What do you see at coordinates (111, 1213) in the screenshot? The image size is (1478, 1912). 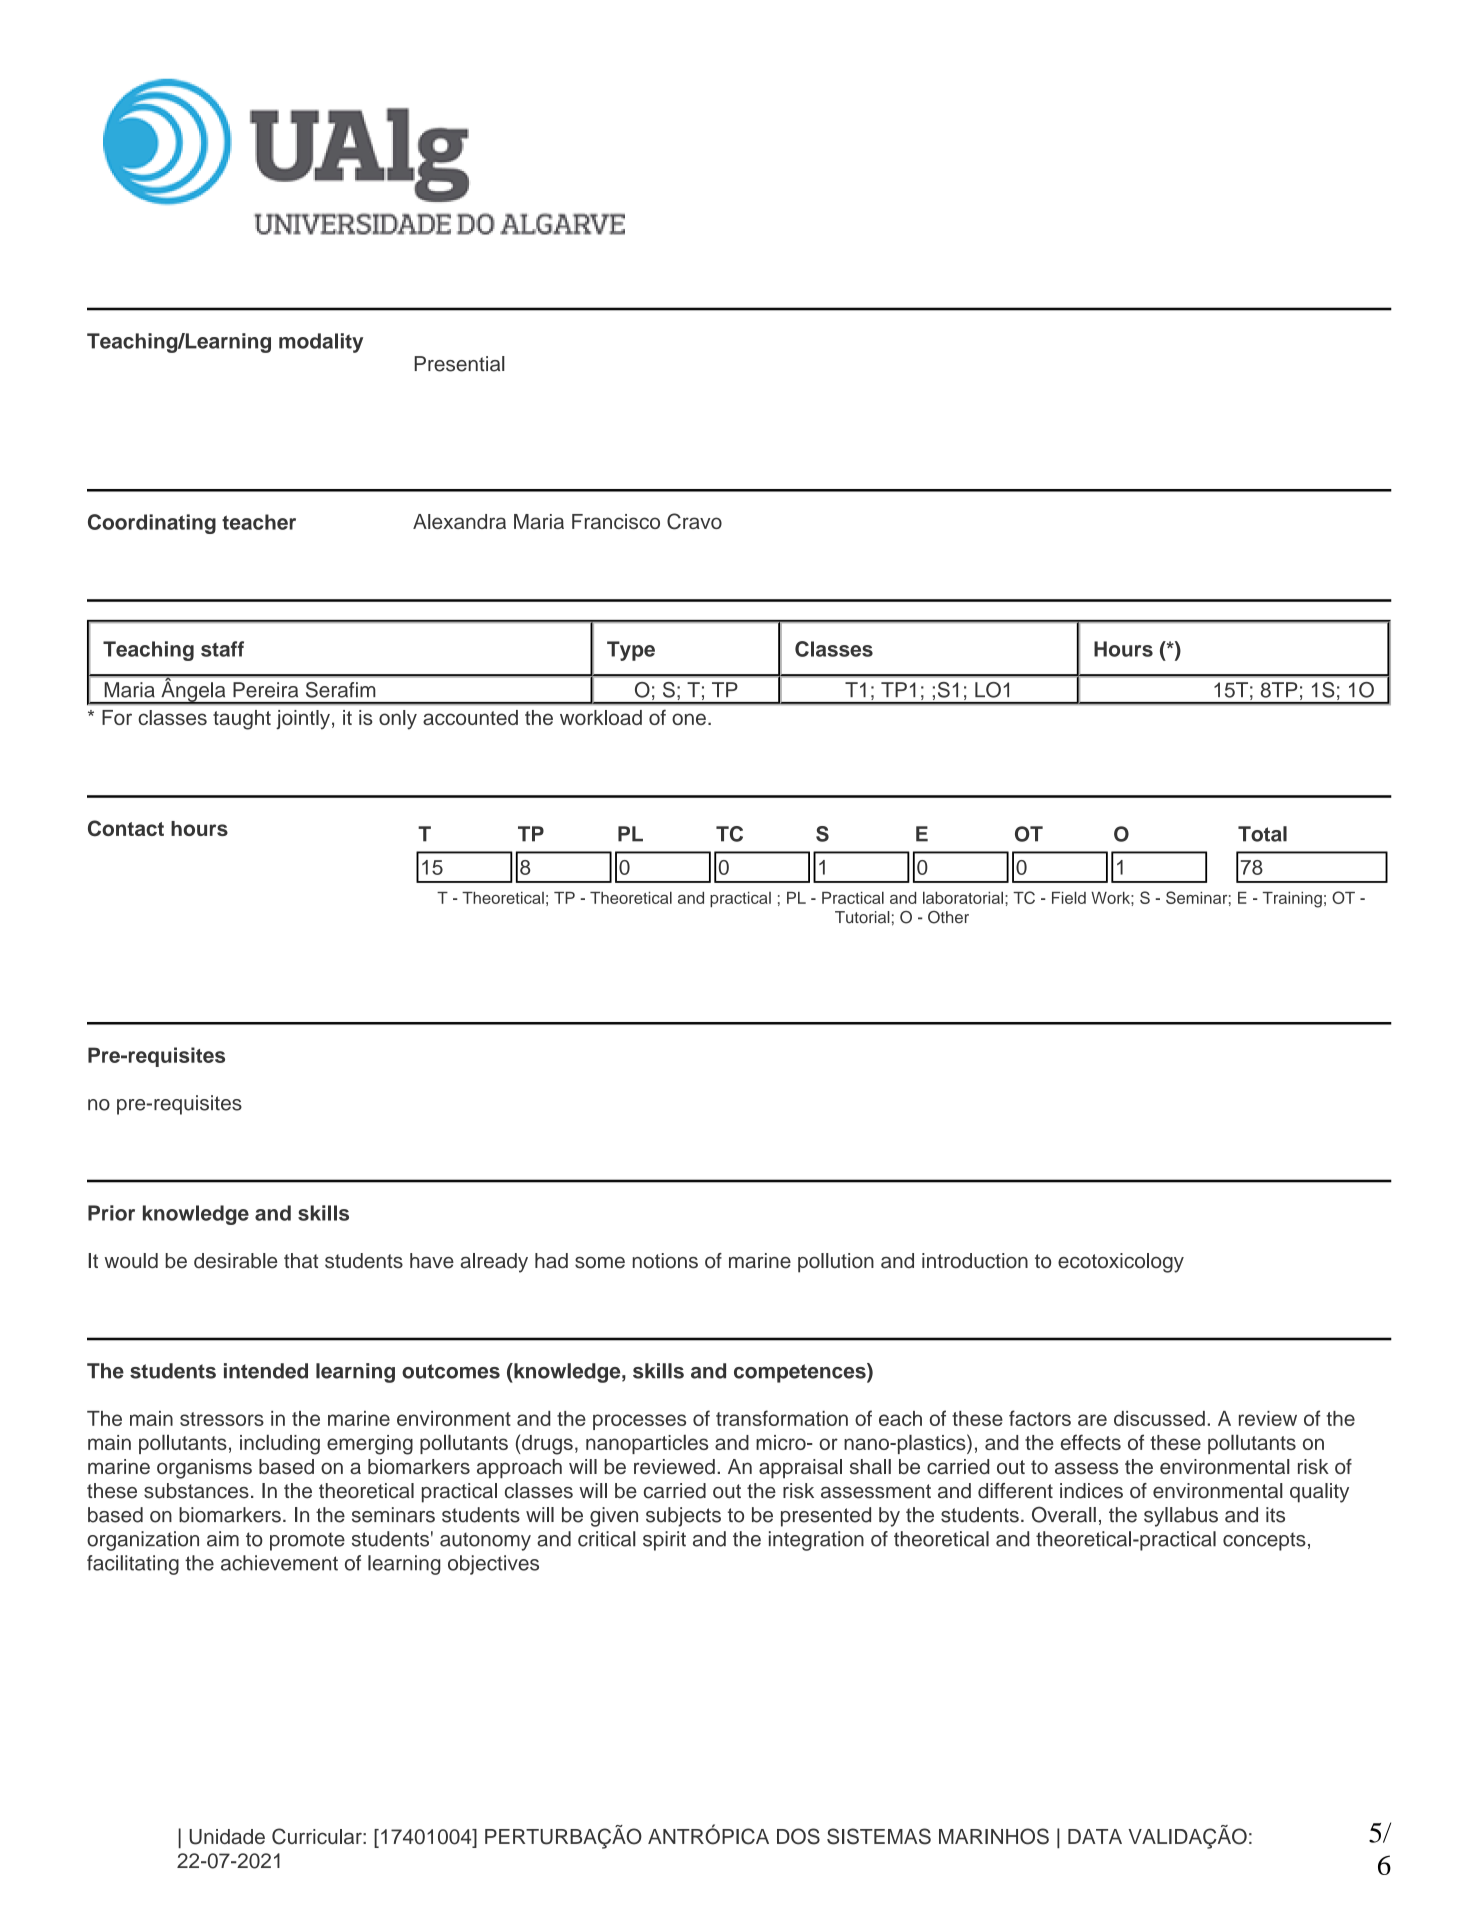 I see `Prior` at bounding box center [111, 1213].
